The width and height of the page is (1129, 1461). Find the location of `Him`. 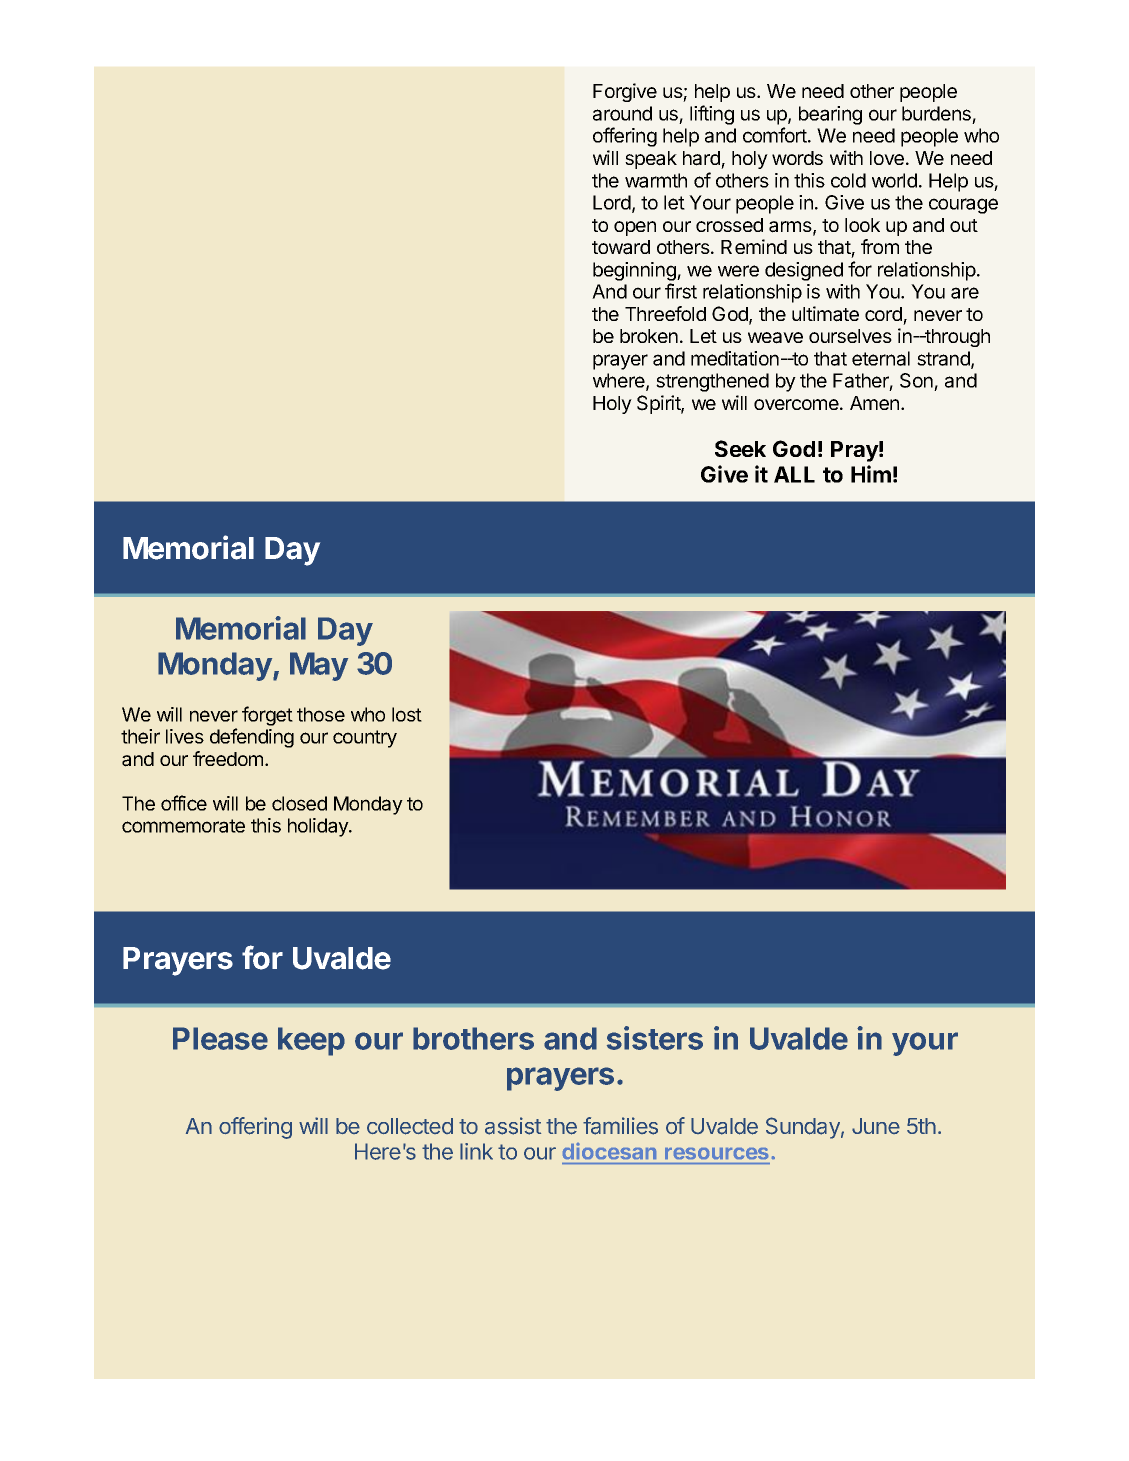

Him is located at coordinates (871, 474).
